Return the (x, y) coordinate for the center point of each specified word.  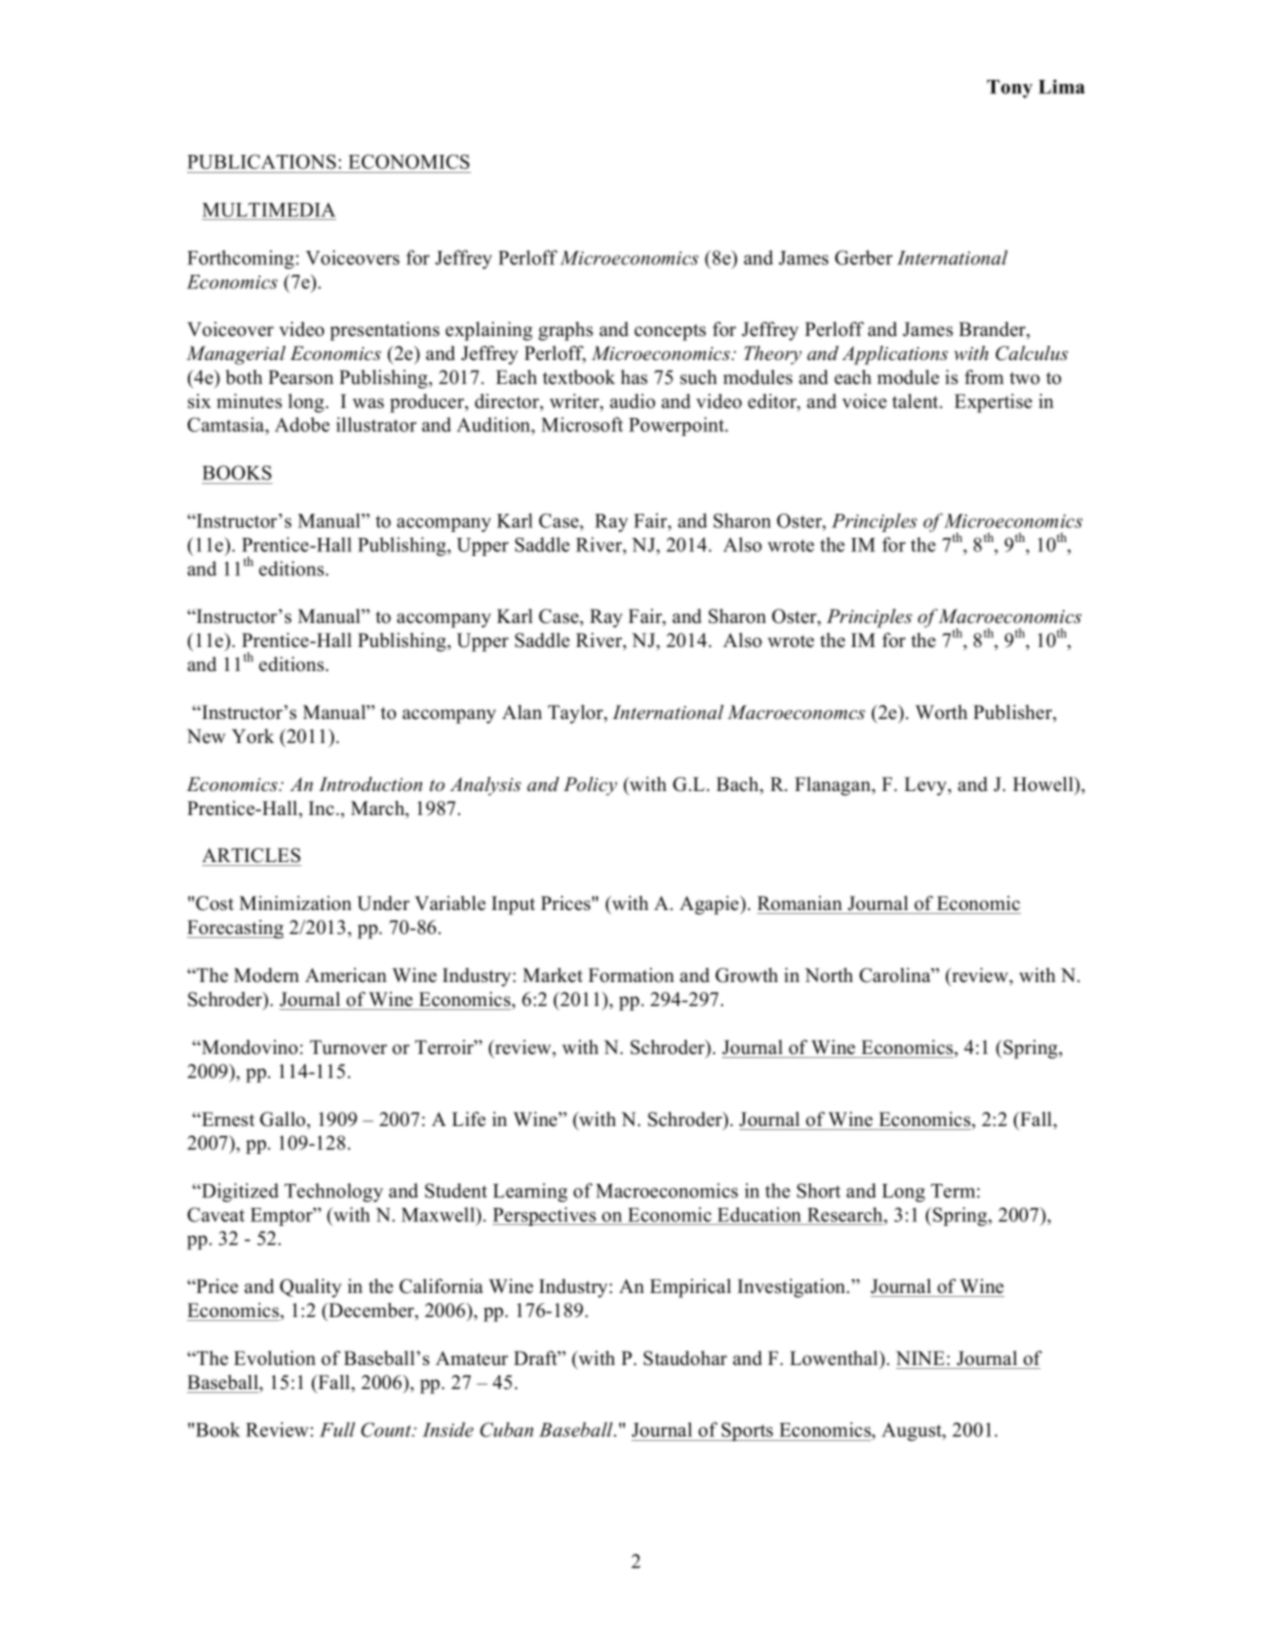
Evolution (275, 1358)
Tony (1010, 89)
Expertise (993, 403)
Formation (631, 975)
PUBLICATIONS (261, 161)
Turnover (348, 1047)
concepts (670, 332)
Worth (941, 712)
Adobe (302, 424)
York (253, 736)
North (829, 975)
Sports (748, 1431)
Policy (590, 786)
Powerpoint (678, 426)
